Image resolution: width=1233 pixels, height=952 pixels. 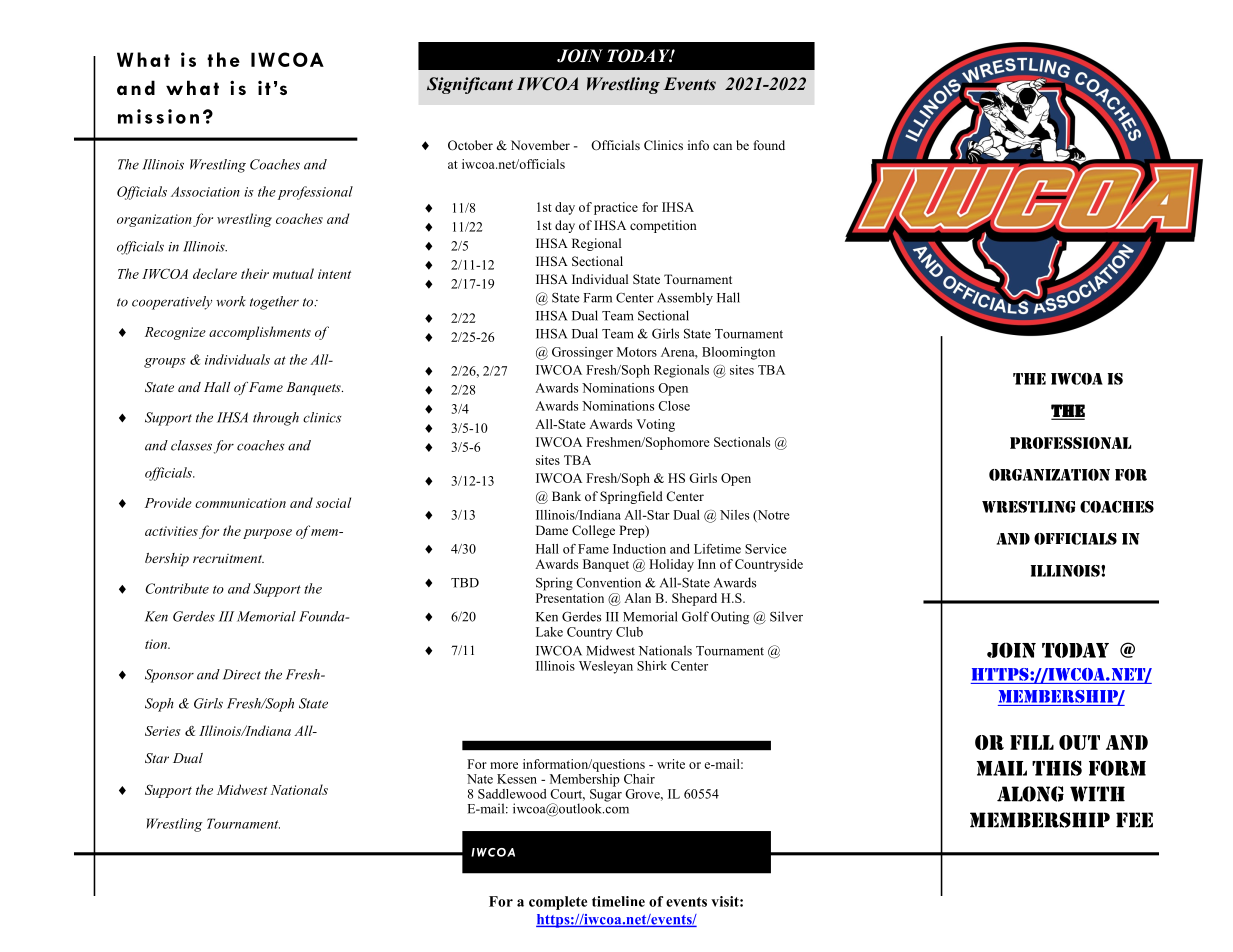 I want to click on practice, so click(x=616, y=208).
